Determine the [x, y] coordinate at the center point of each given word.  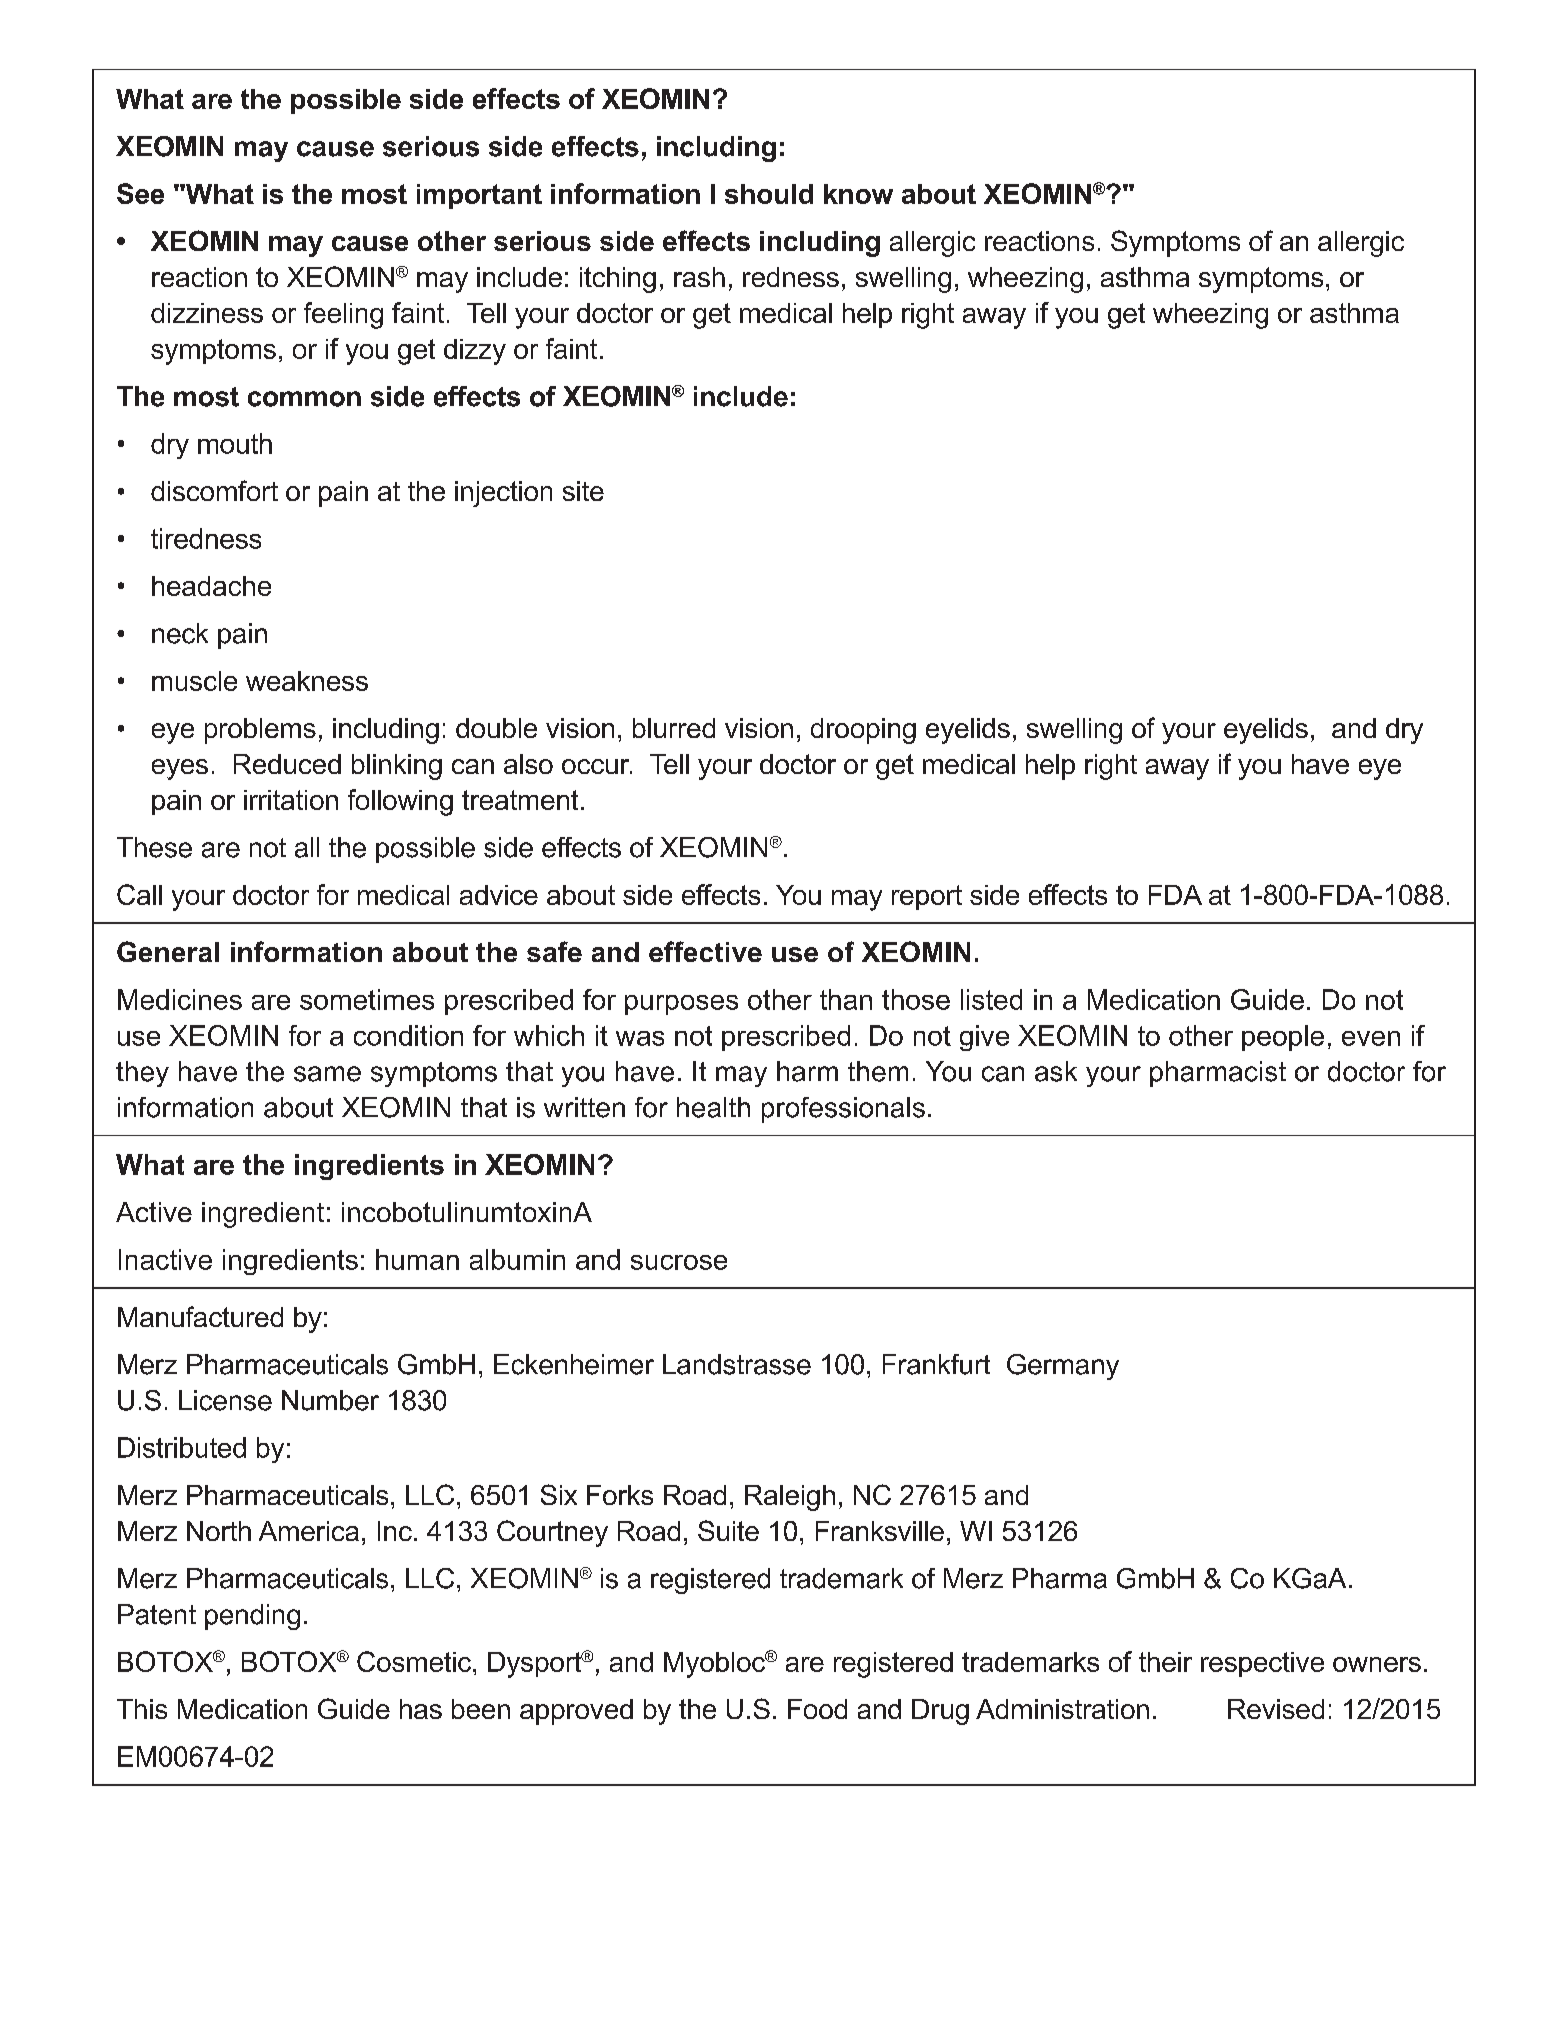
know [858, 194]
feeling [343, 315]
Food [817, 1709]
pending [252, 1617]
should [769, 194]
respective [1262, 1664]
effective [705, 951]
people [1283, 1038]
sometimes [367, 999]
